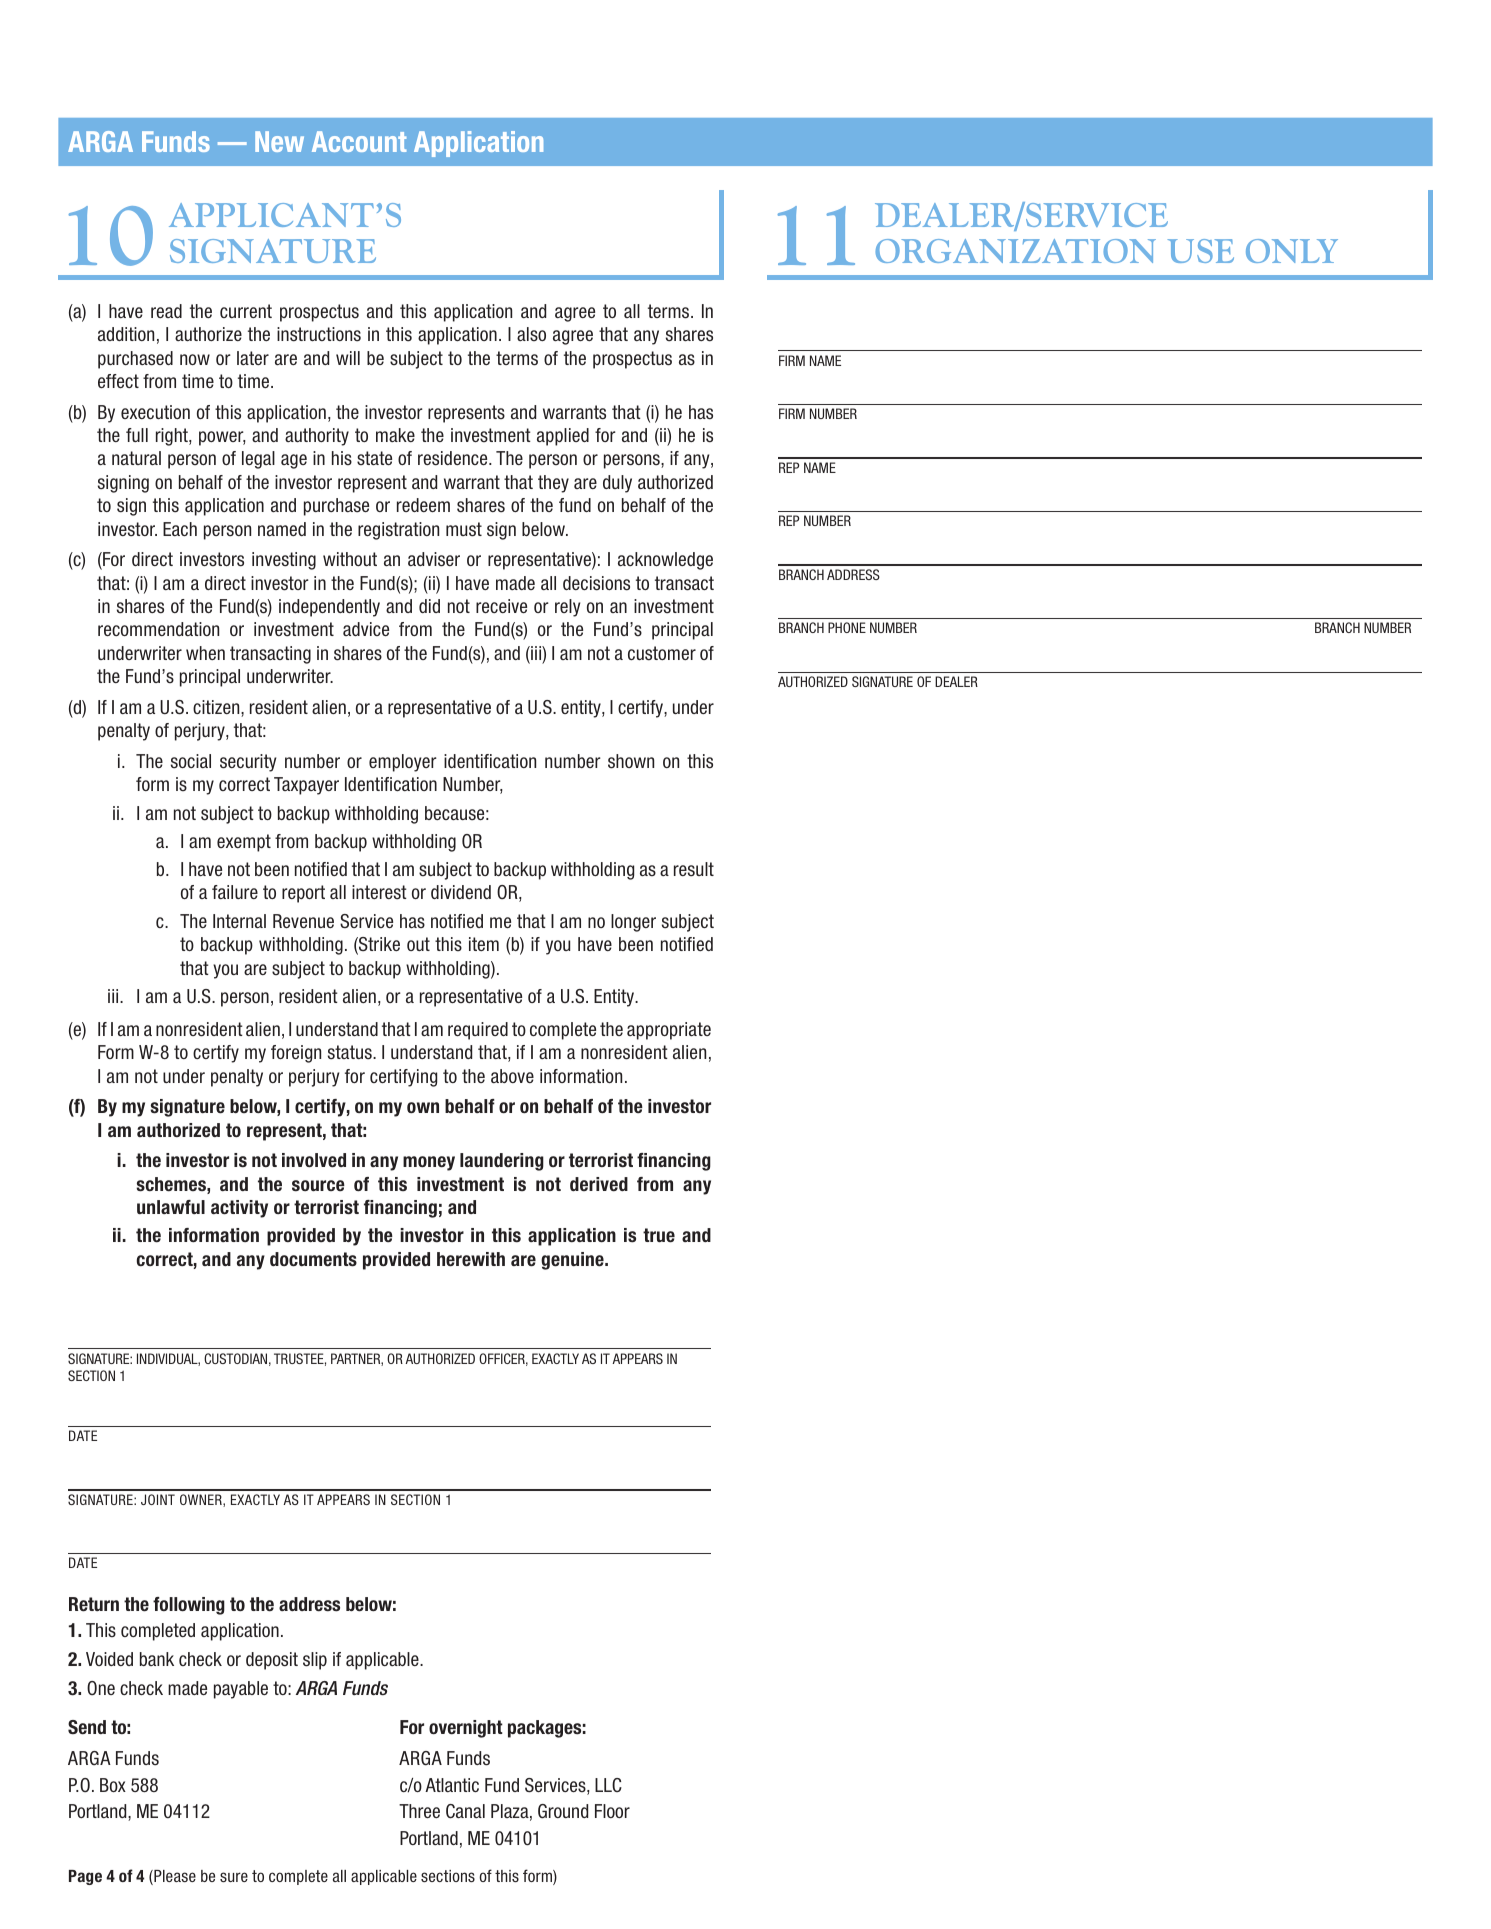 The height and width of the screenshot is (1929, 1491). I want to click on sure, so click(234, 1877).
